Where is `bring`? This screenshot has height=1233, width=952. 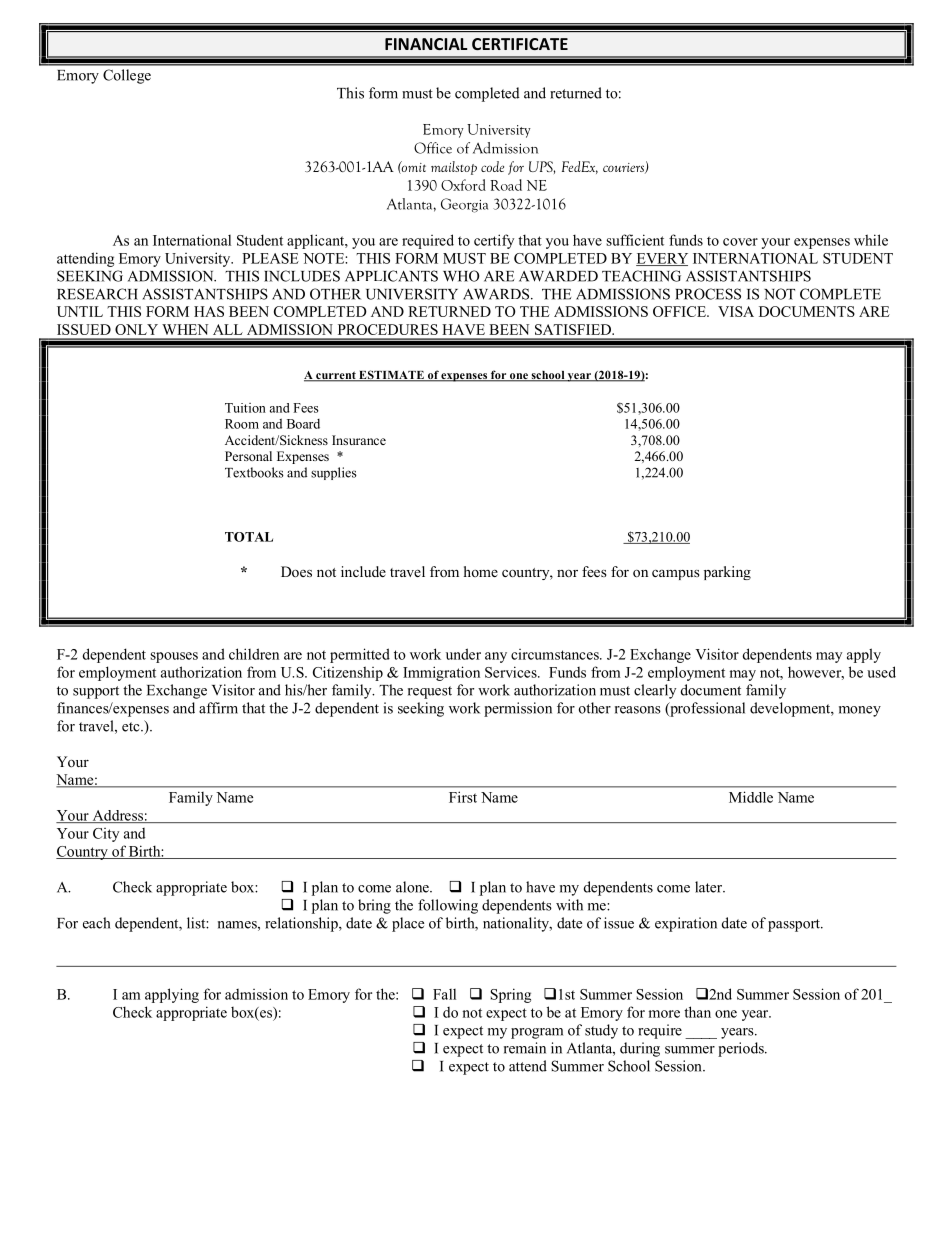 bring is located at coordinates (374, 906).
